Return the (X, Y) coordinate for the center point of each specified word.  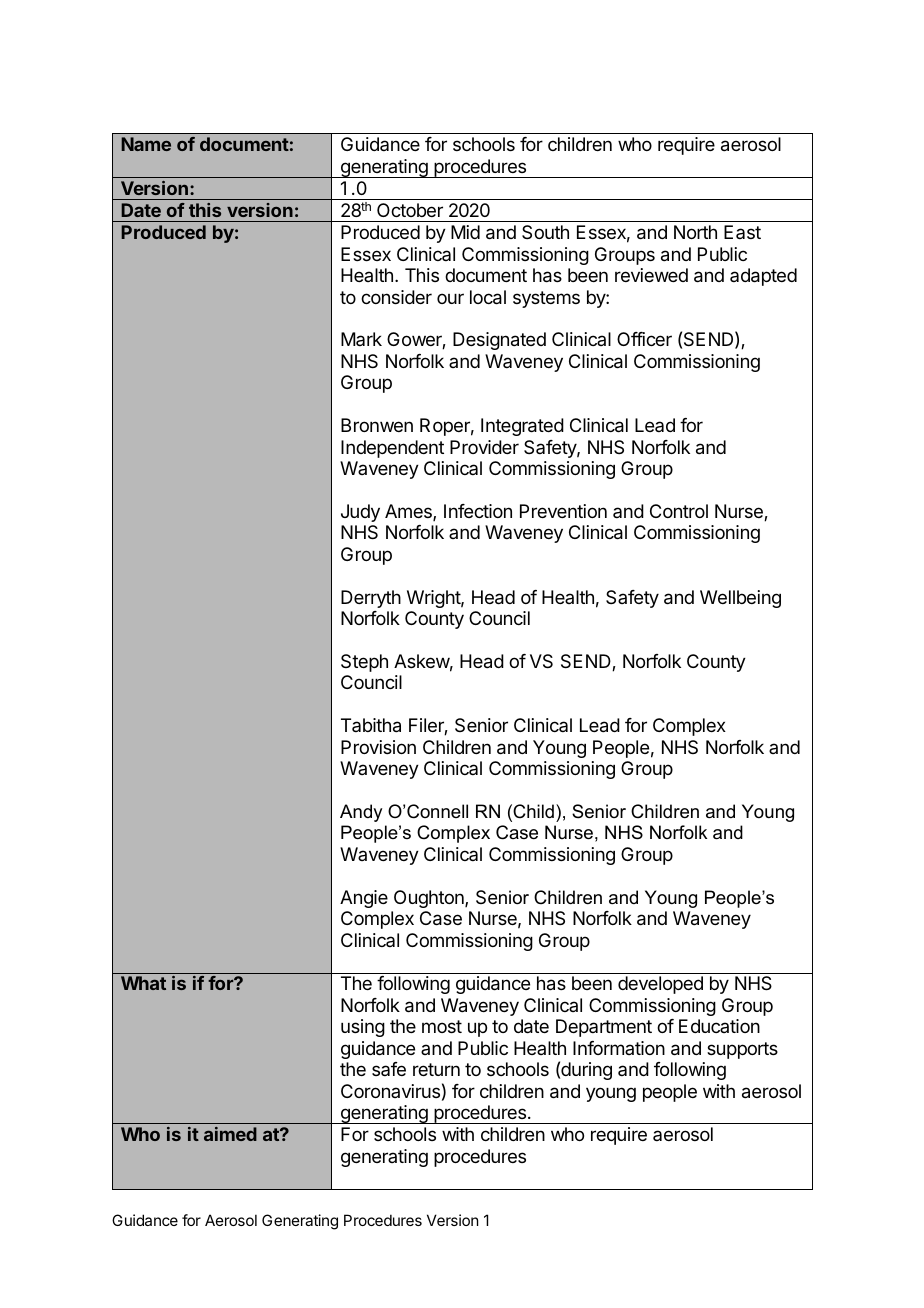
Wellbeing (740, 599)
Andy (361, 813)
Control (679, 511)
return (436, 1069)
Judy (360, 513)
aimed (230, 1134)
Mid (465, 232)
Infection (478, 511)
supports (742, 1050)
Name (146, 144)
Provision (378, 747)
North (695, 232)
